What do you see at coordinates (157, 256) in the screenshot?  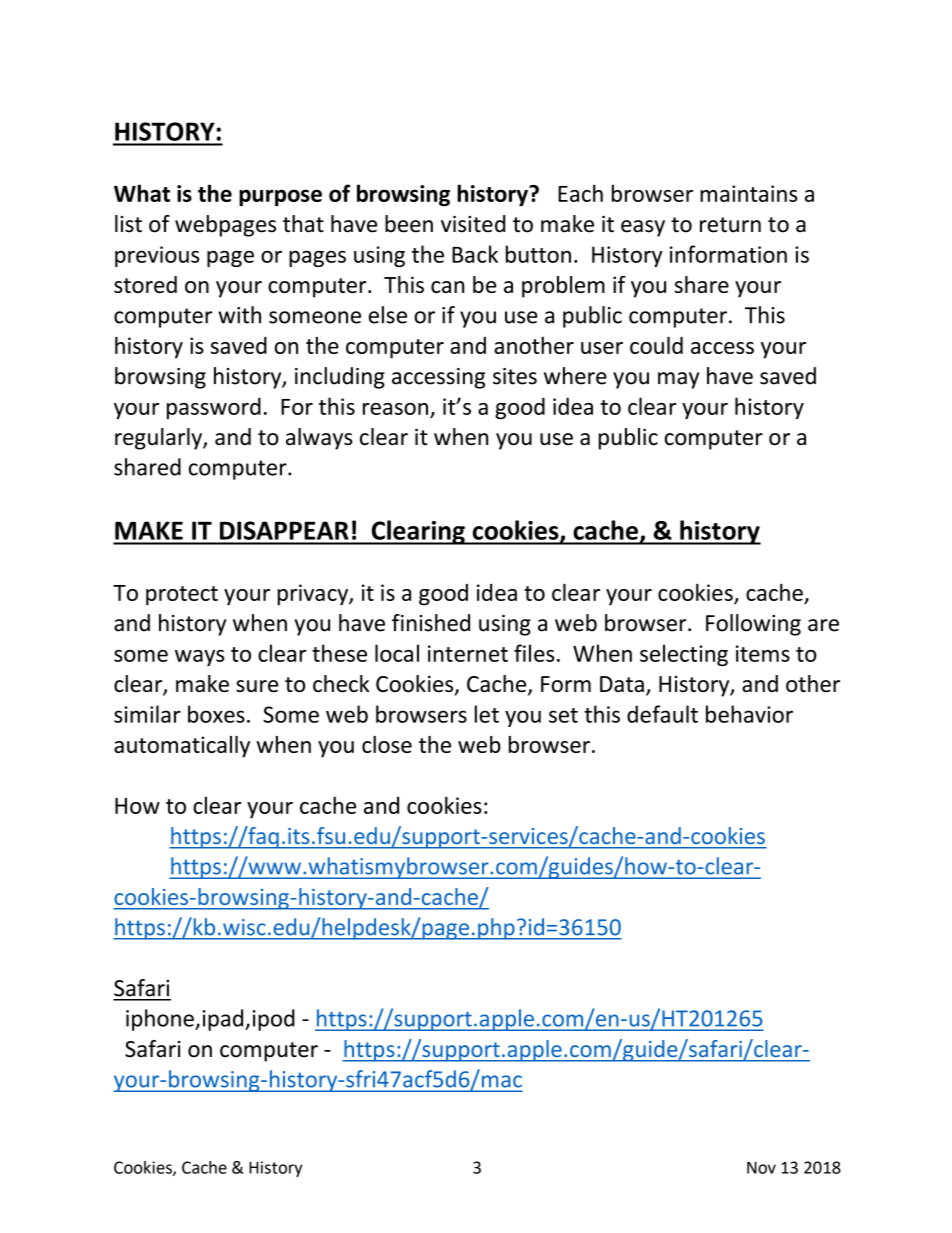 I see `previous` at bounding box center [157, 256].
